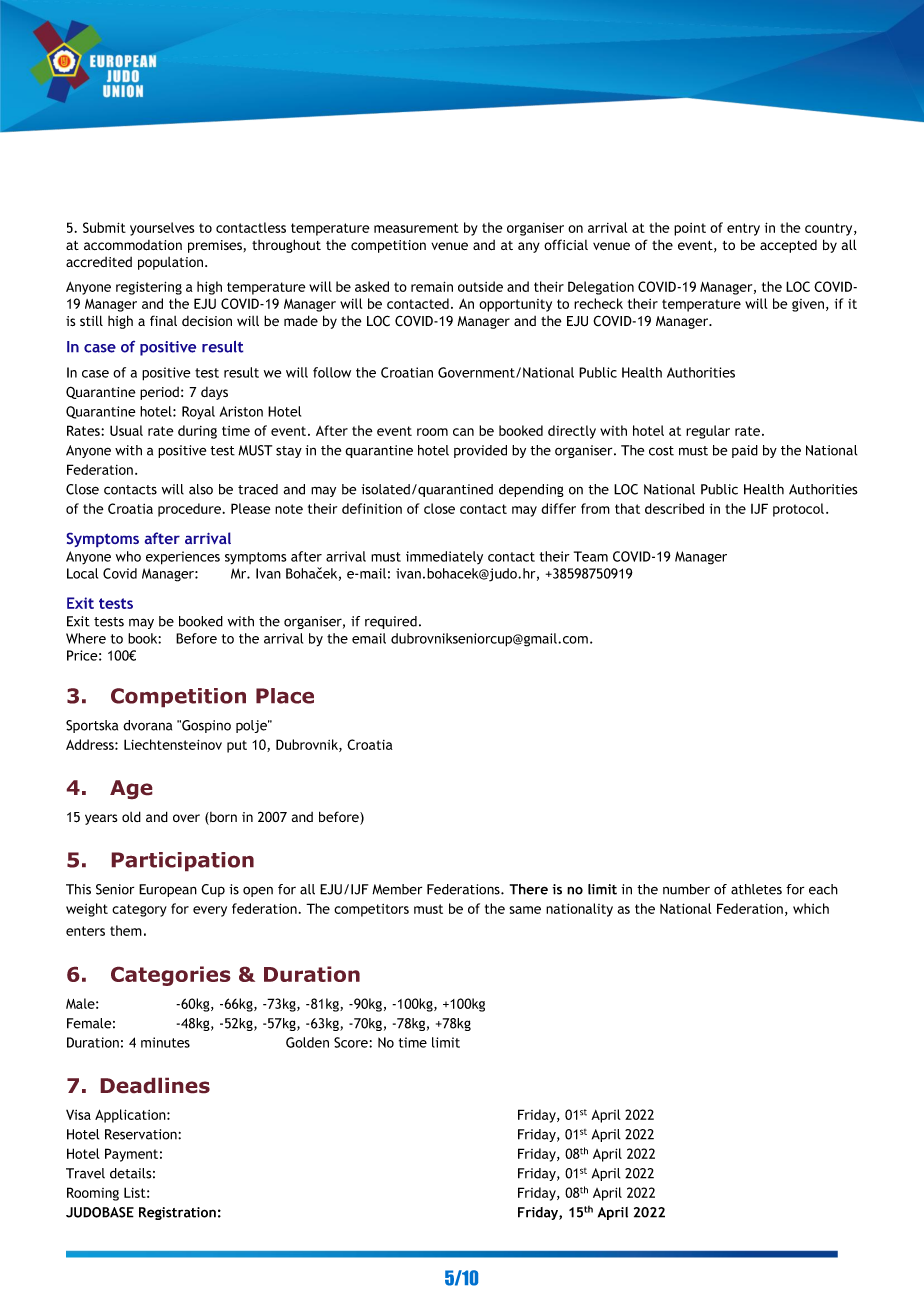  Describe the element at coordinates (183, 558) in the screenshot. I see `experiences` at that location.
